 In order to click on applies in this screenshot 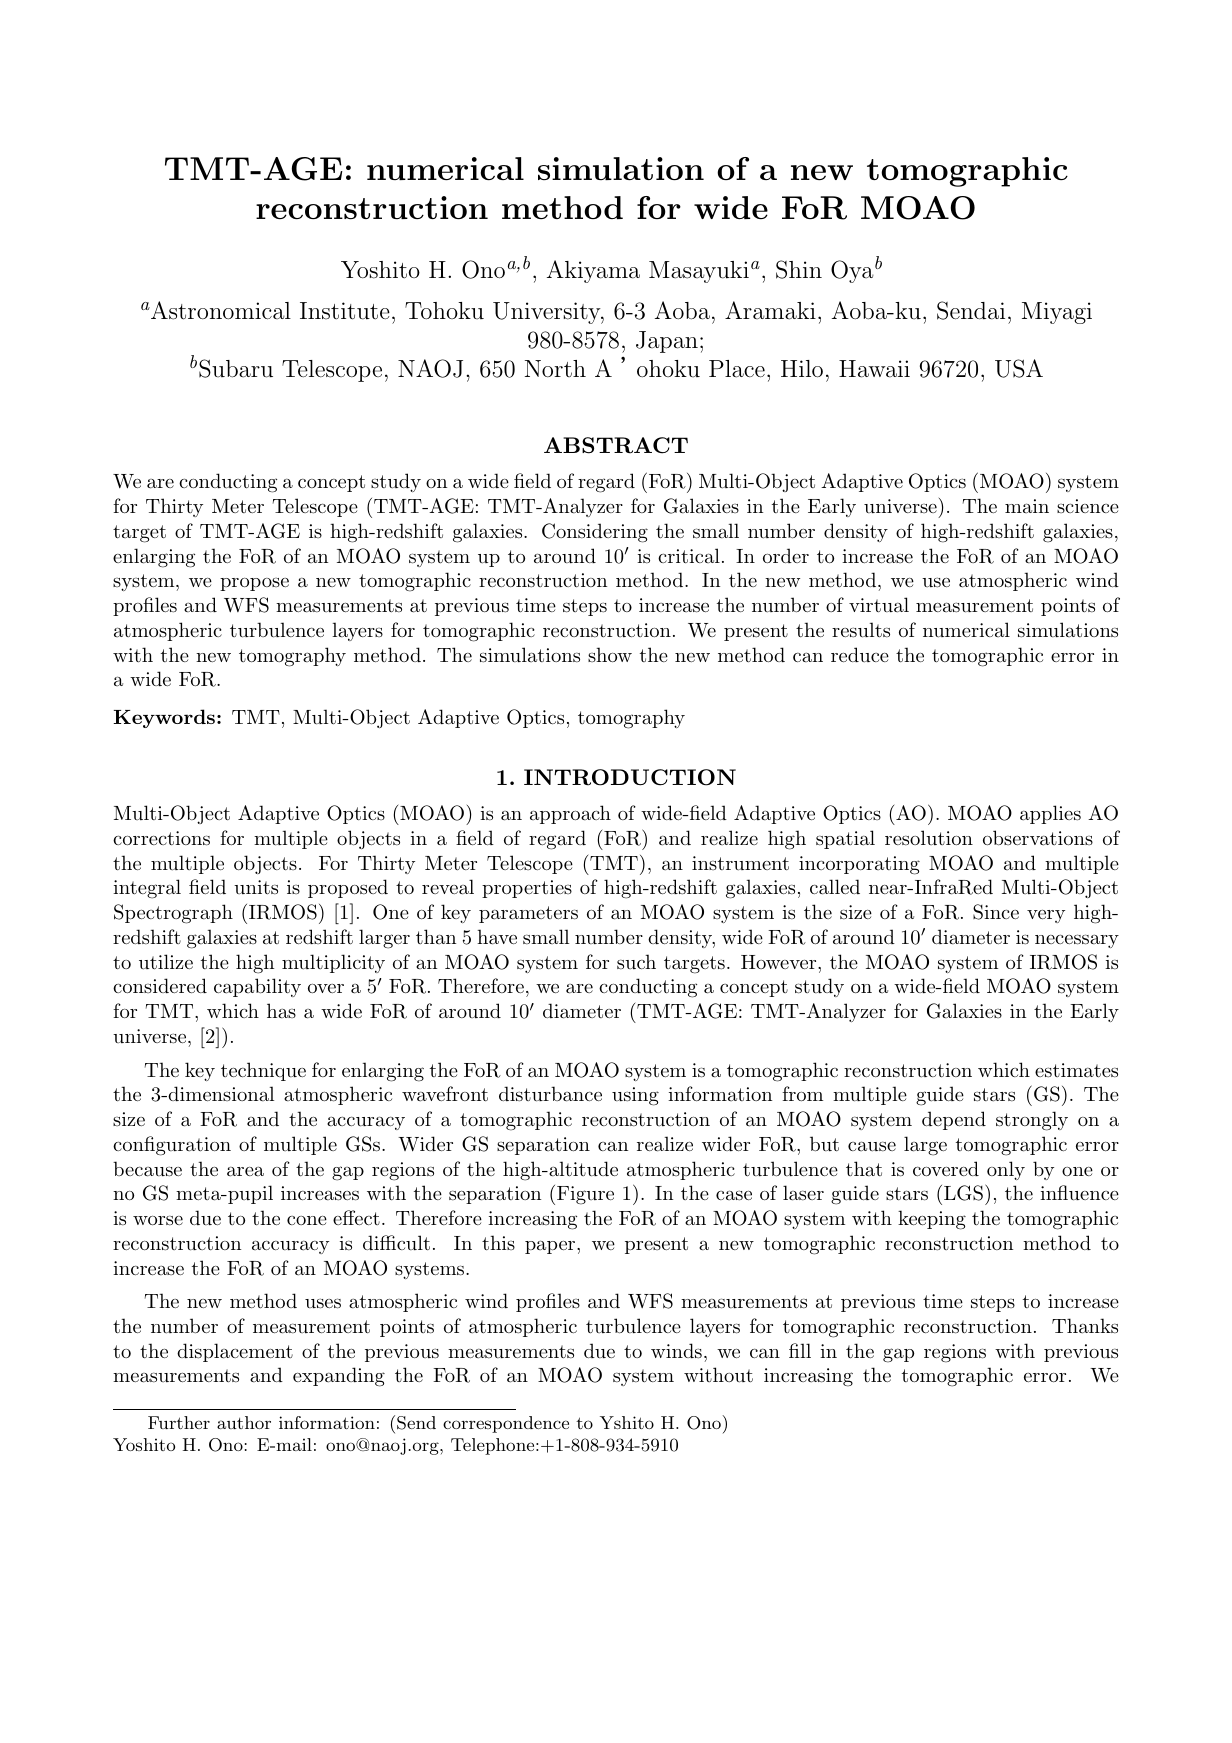, I will do `click(1050, 814)`.
